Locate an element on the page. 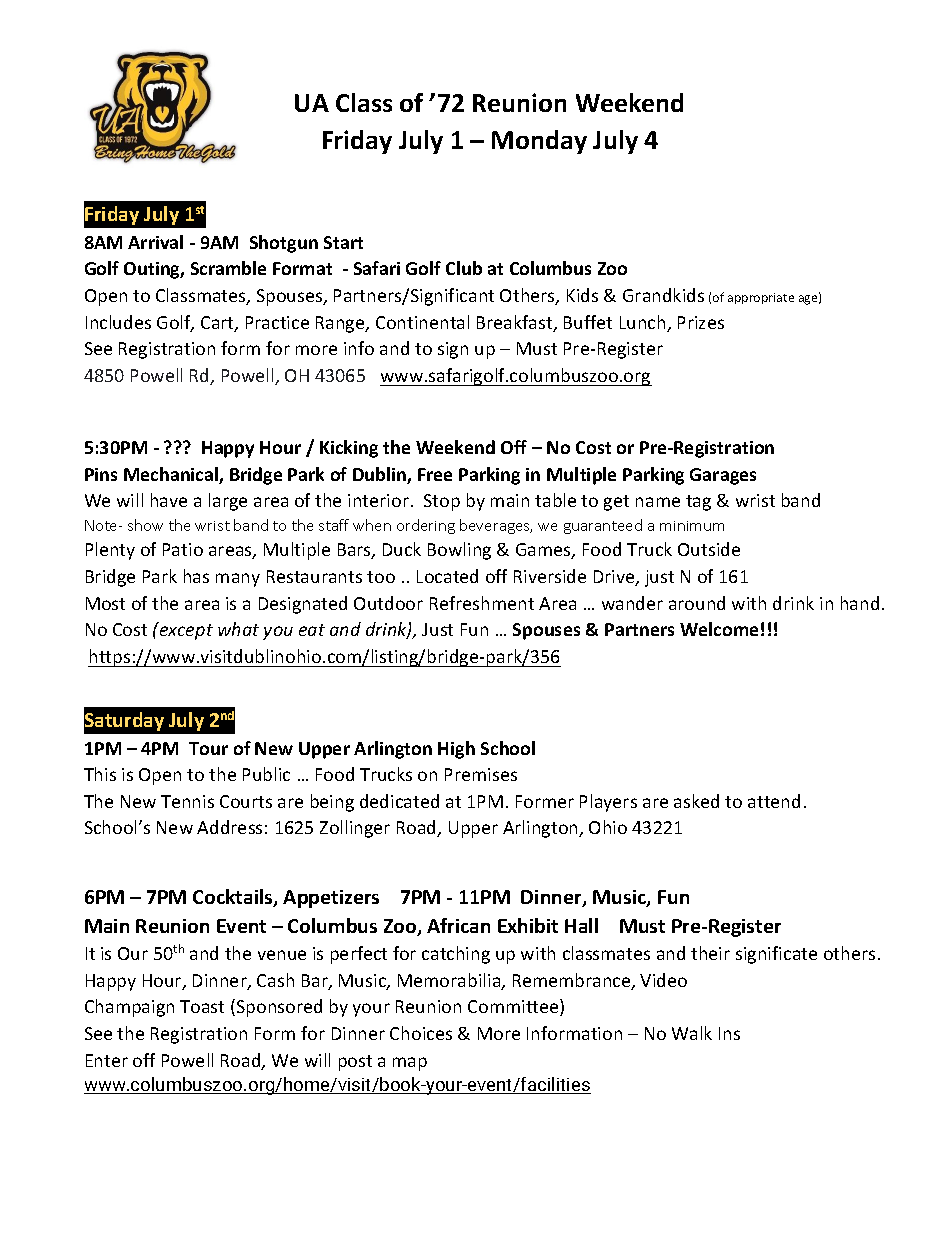  has is located at coordinates (196, 576).
